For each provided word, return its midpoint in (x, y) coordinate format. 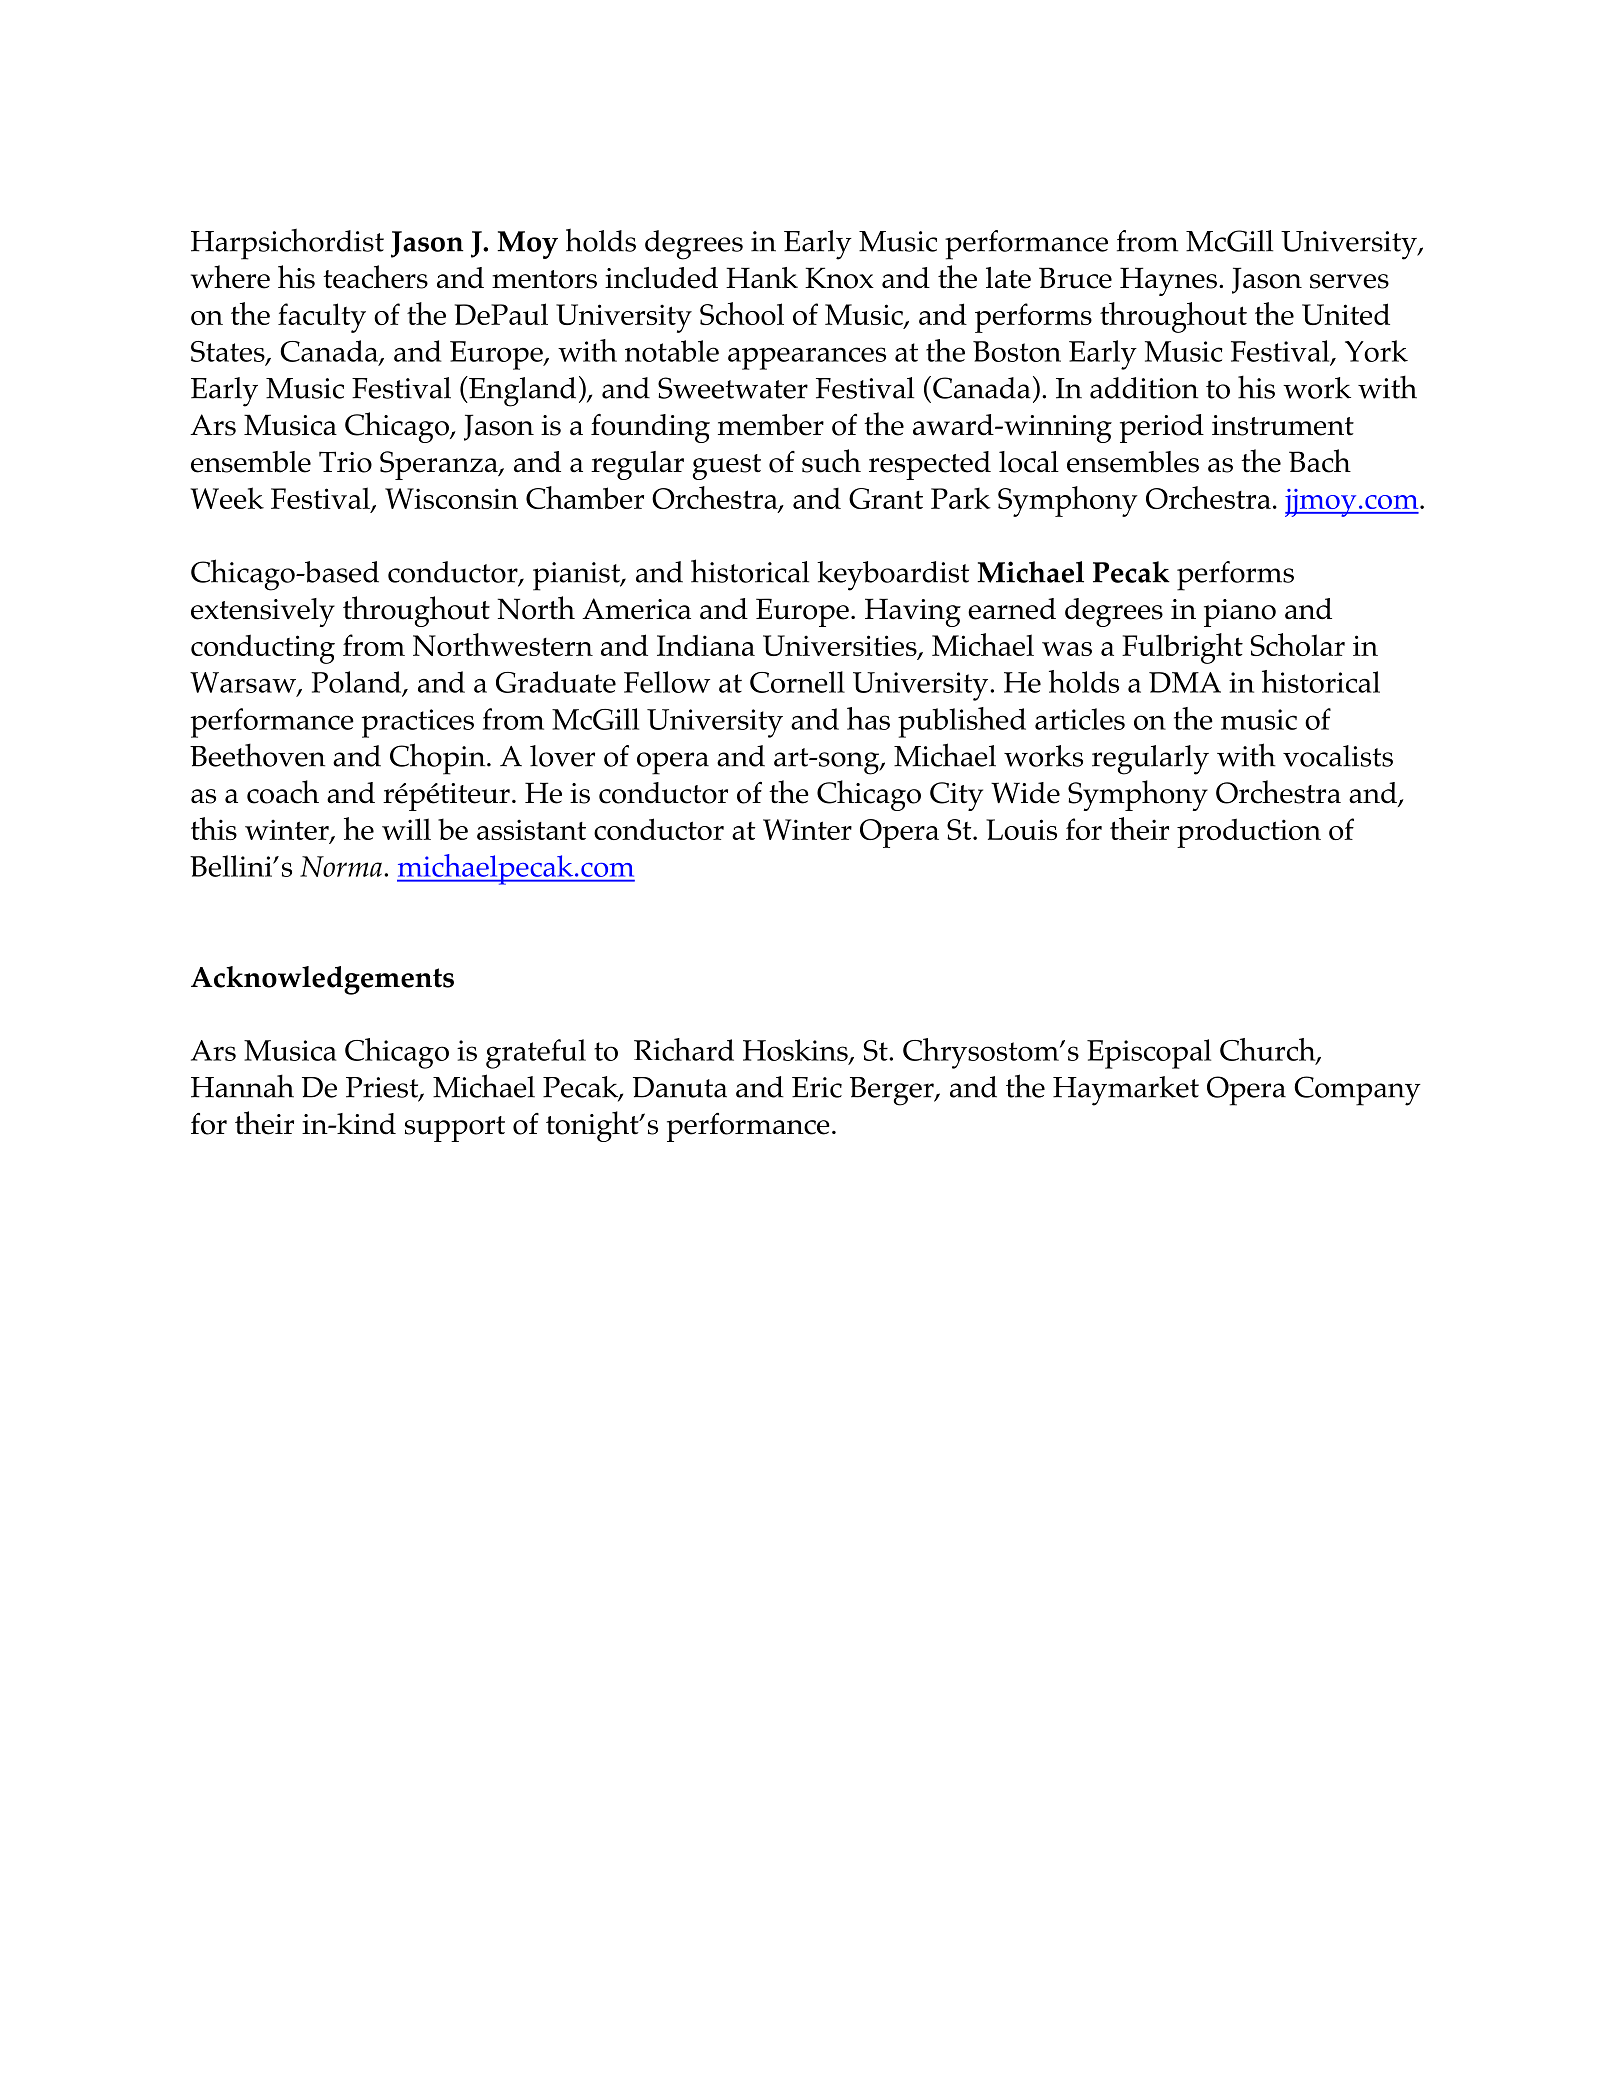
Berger (893, 1091)
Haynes (1168, 281)
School (742, 313)
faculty (322, 318)
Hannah (242, 1086)
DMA (1185, 682)
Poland (358, 683)
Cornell (797, 682)
